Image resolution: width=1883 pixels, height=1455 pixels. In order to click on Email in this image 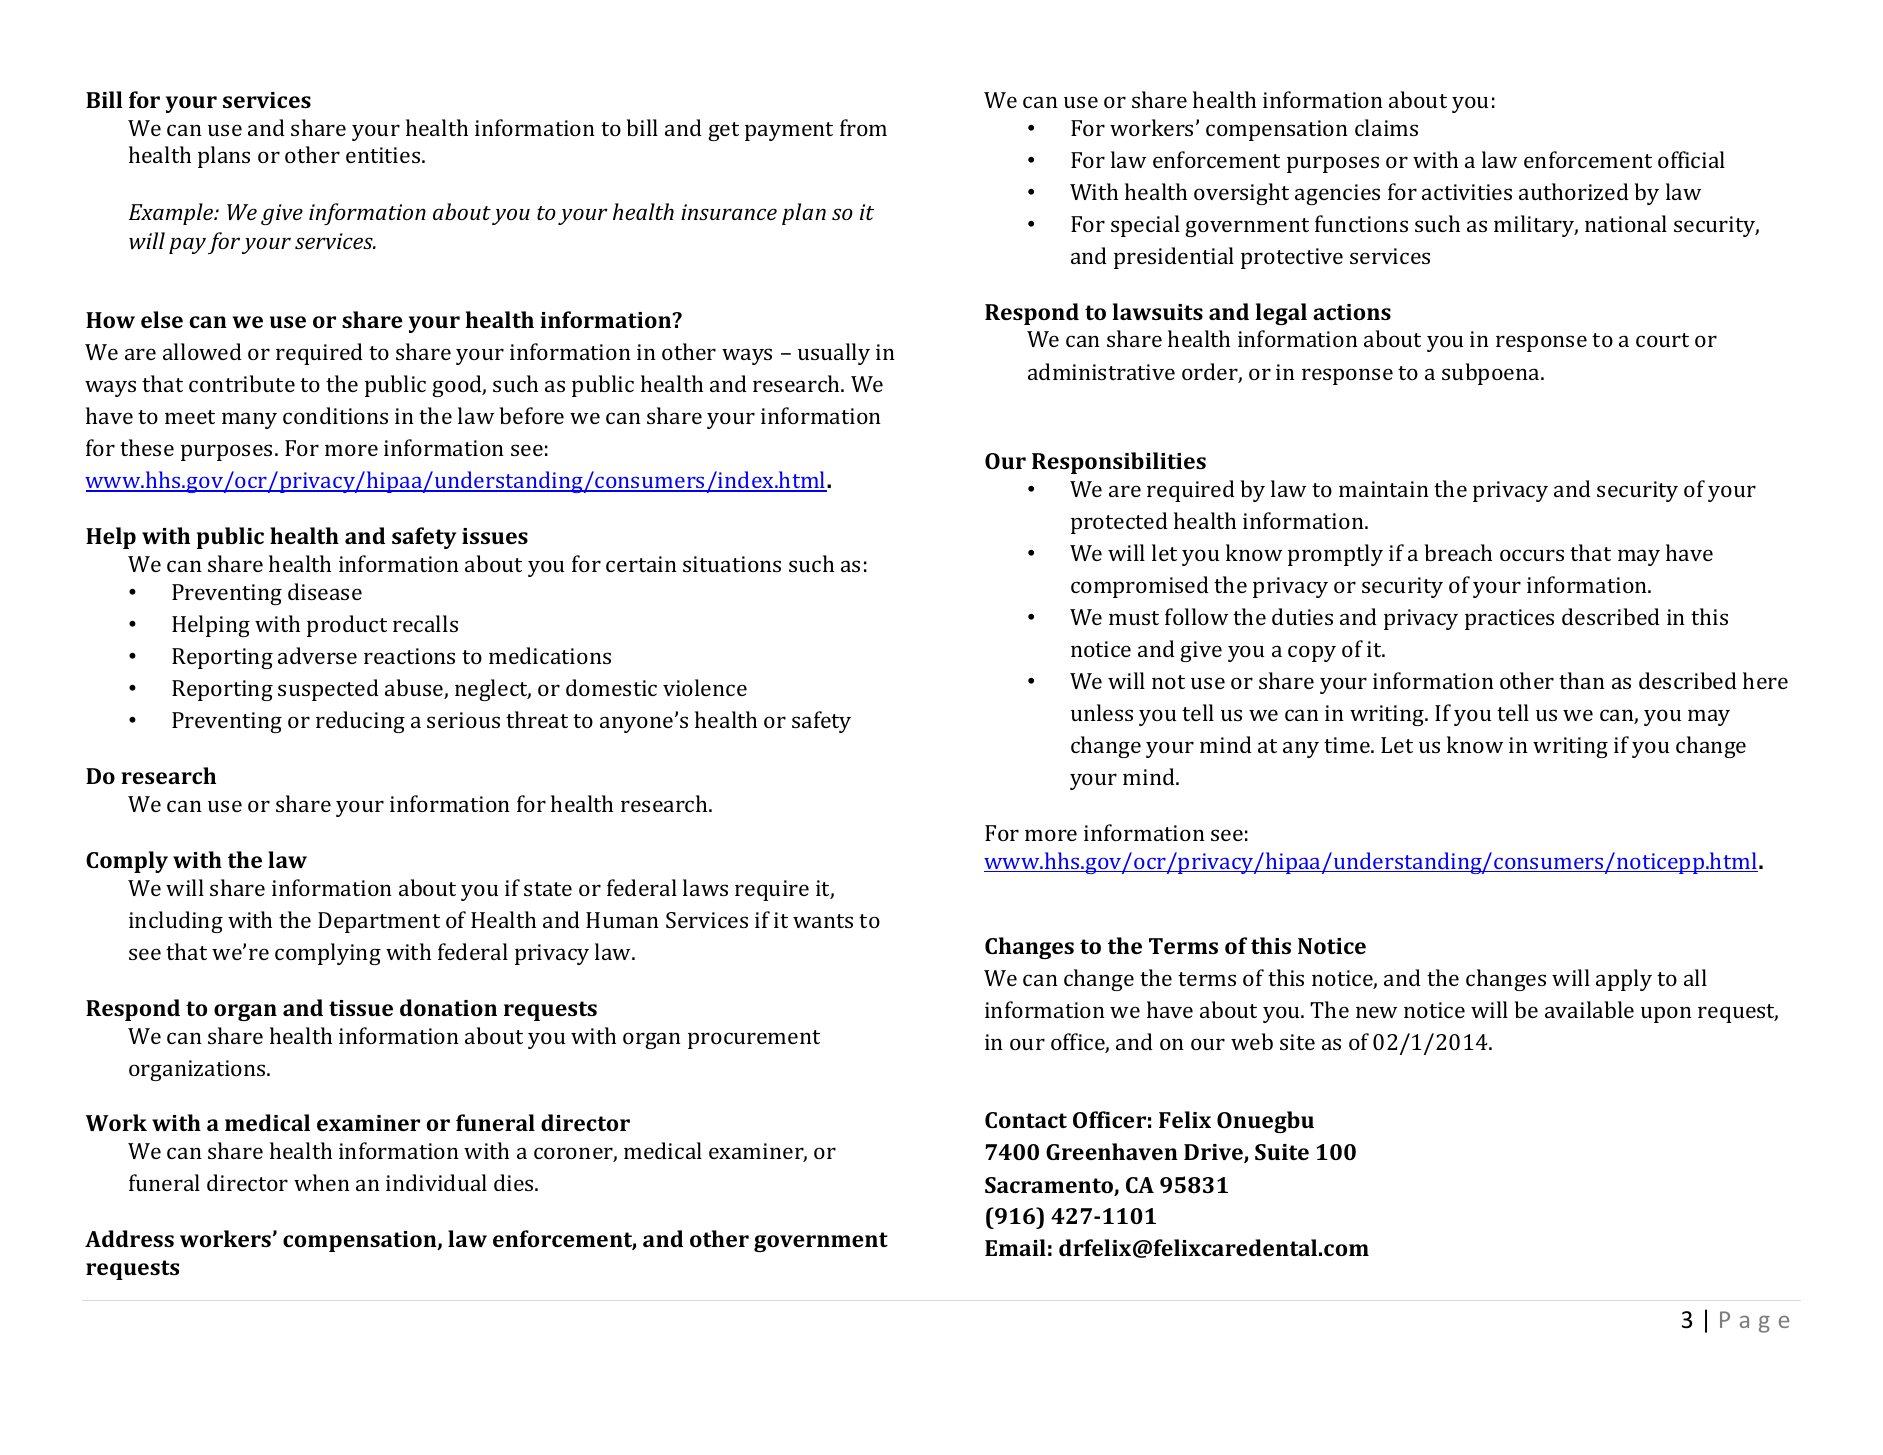, I will do `click(1015, 1247)`.
